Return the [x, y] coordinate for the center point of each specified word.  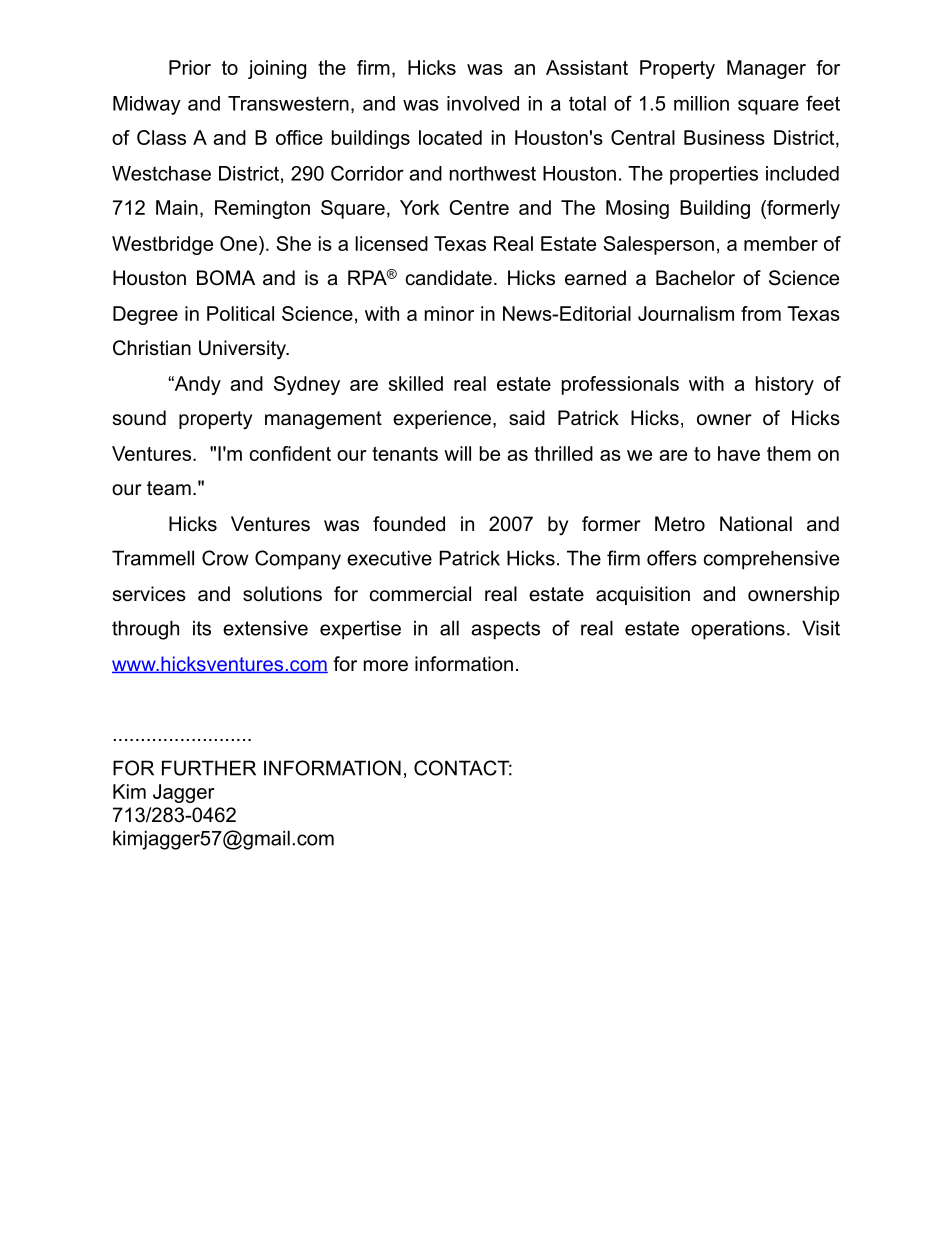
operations [738, 630]
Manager [766, 69]
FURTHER [209, 768]
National [756, 524]
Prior [190, 67]
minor [449, 313]
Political [240, 313]
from [761, 313]
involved [483, 103]
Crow [225, 558]
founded [409, 524]
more [386, 666]
